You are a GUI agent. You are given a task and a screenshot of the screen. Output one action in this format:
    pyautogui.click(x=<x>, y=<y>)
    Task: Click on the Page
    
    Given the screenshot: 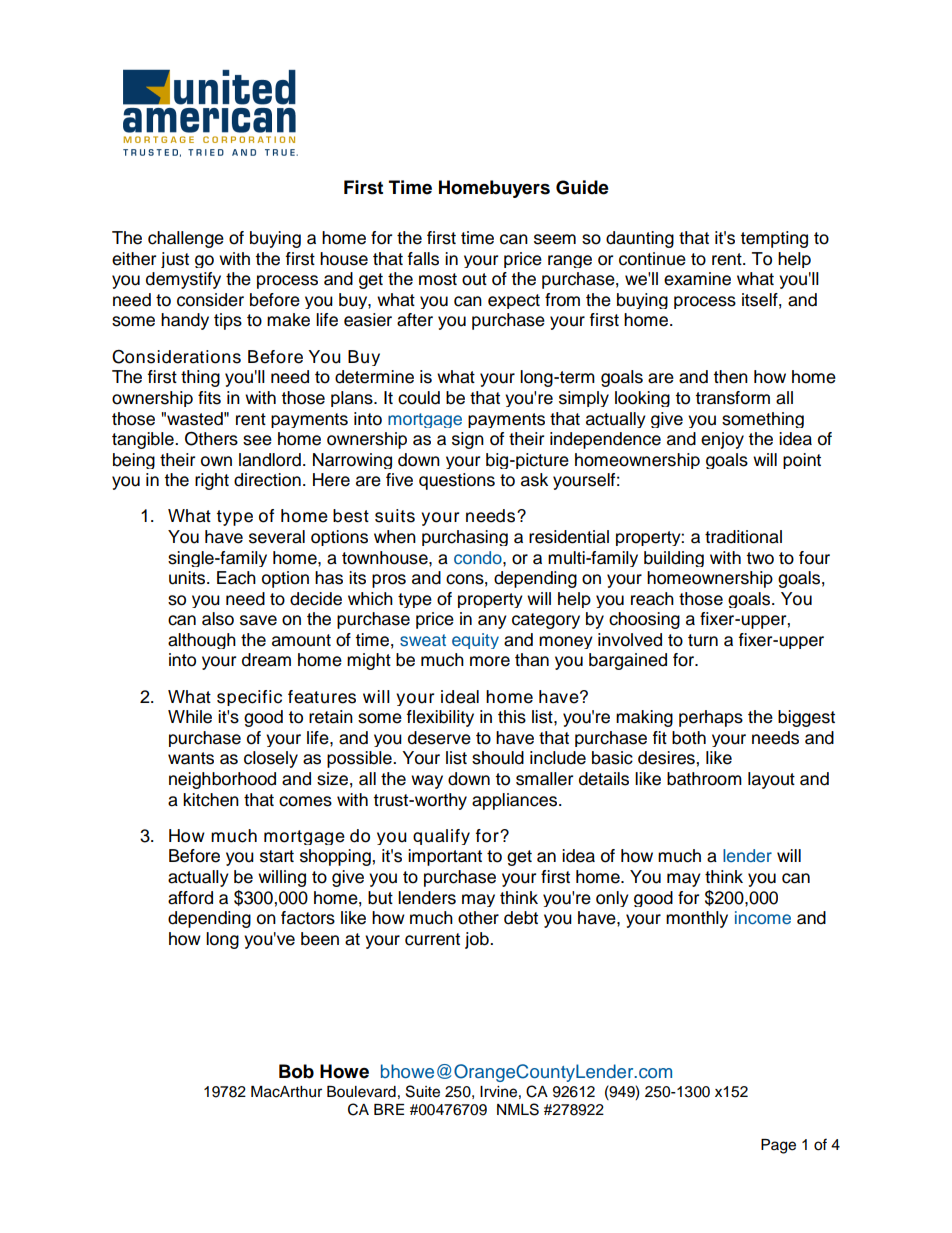 What is the action you would take?
    pyautogui.click(x=778, y=1146)
